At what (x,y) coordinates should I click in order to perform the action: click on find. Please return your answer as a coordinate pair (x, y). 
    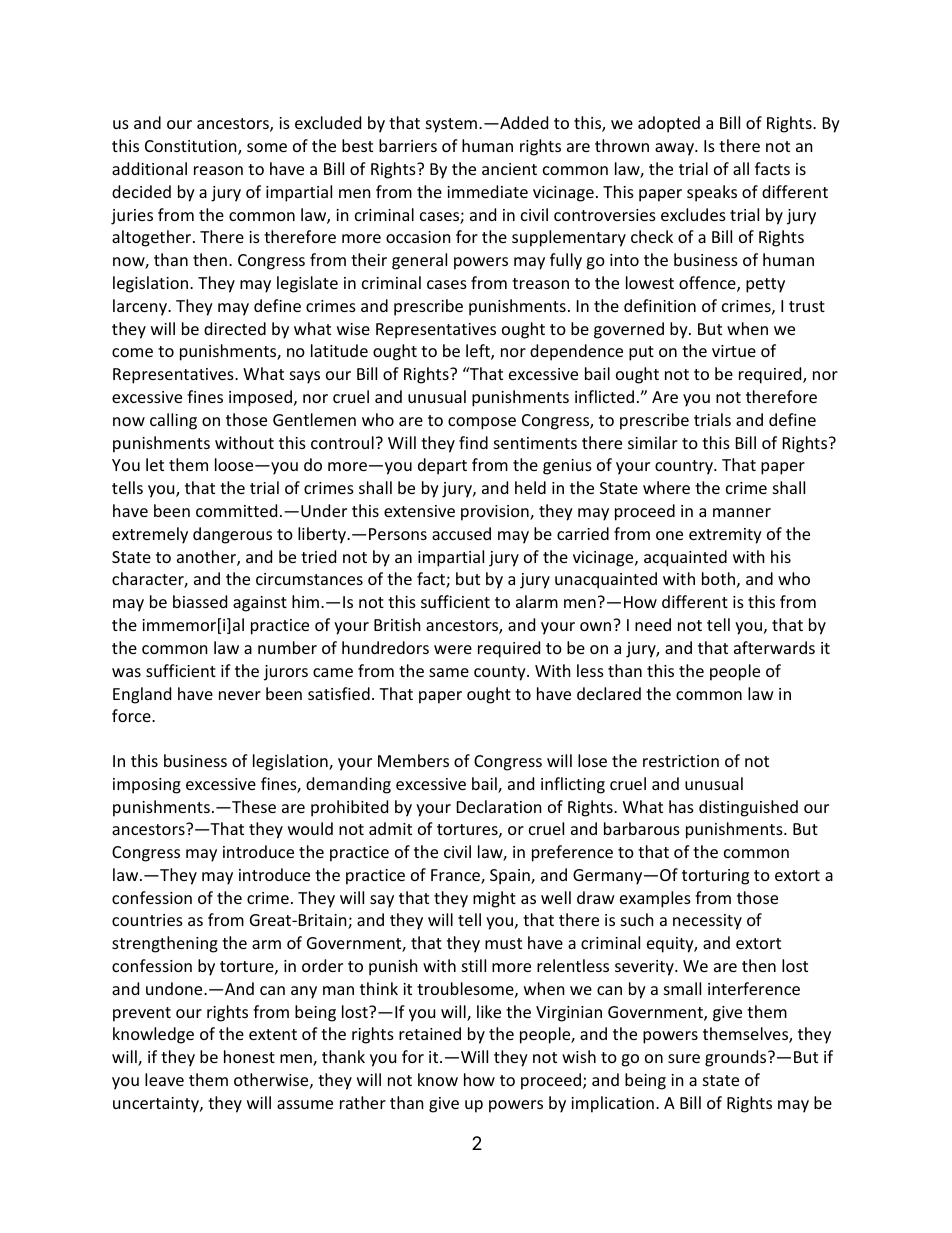
    Looking at the image, I should click on (473, 442).
